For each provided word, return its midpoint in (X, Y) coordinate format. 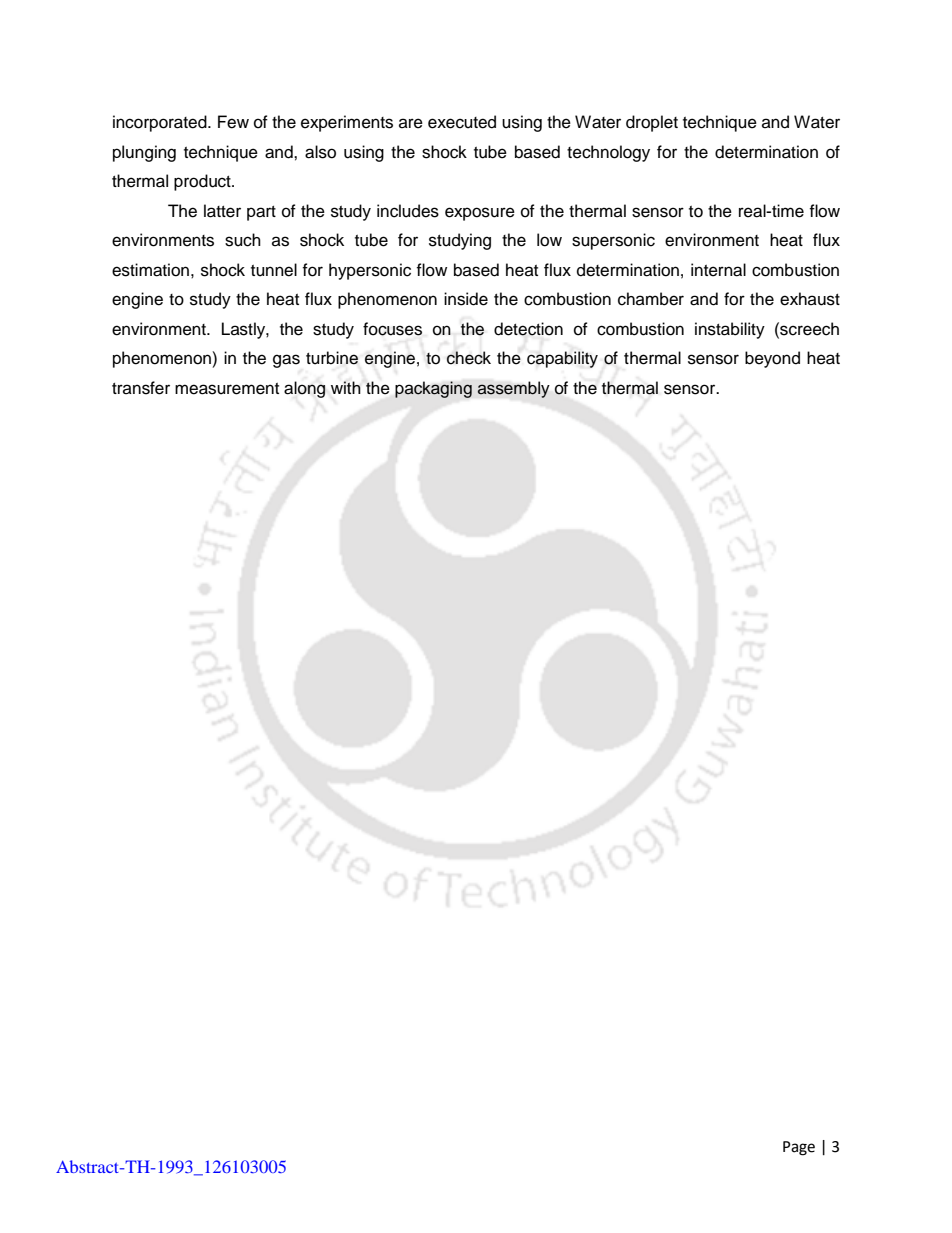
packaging (433, 389)
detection (528, 329)
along (305, 389)
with (346, 387)
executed (462, 122)
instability (730, 330)
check (469, 358)
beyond (772, 359)
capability (562, 359)
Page (799, 1148)
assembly (513, 389)
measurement (227, 389)
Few (233, 122)
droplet (652, 123)
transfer (141, 388)
